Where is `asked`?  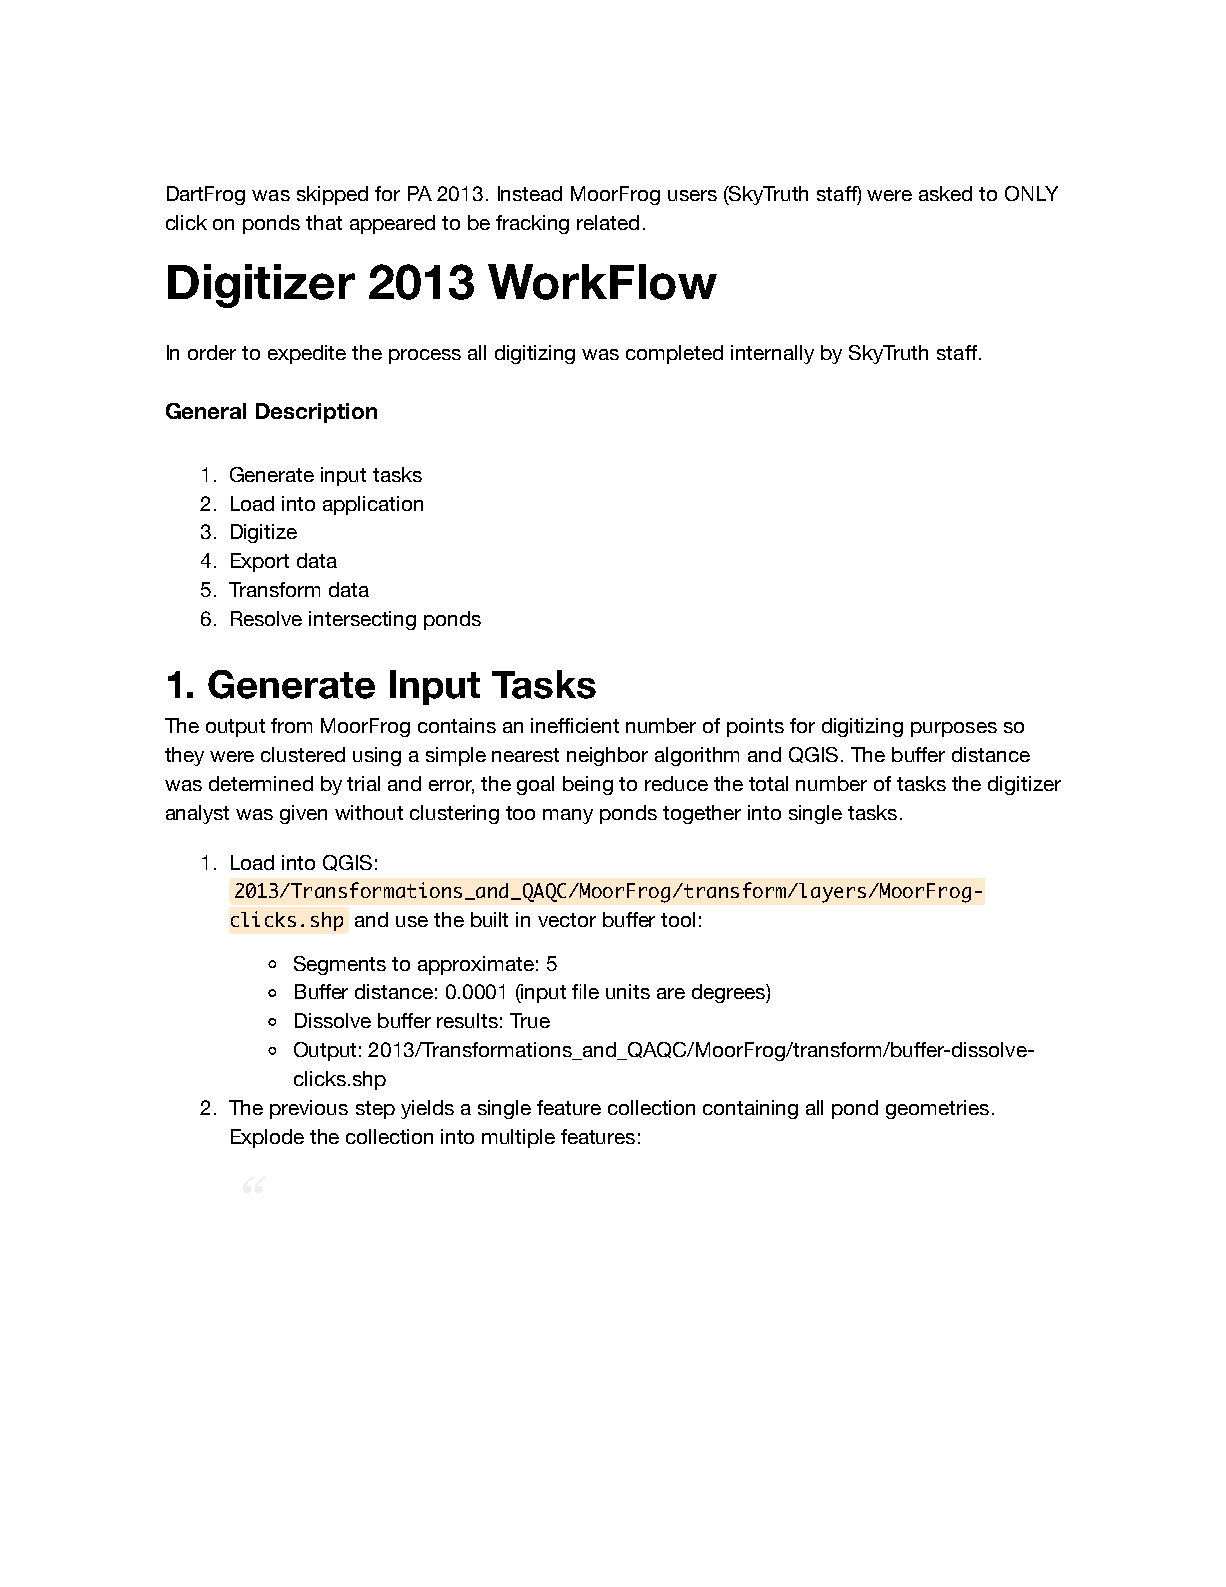
asked is located at coordinates (945, 193).
